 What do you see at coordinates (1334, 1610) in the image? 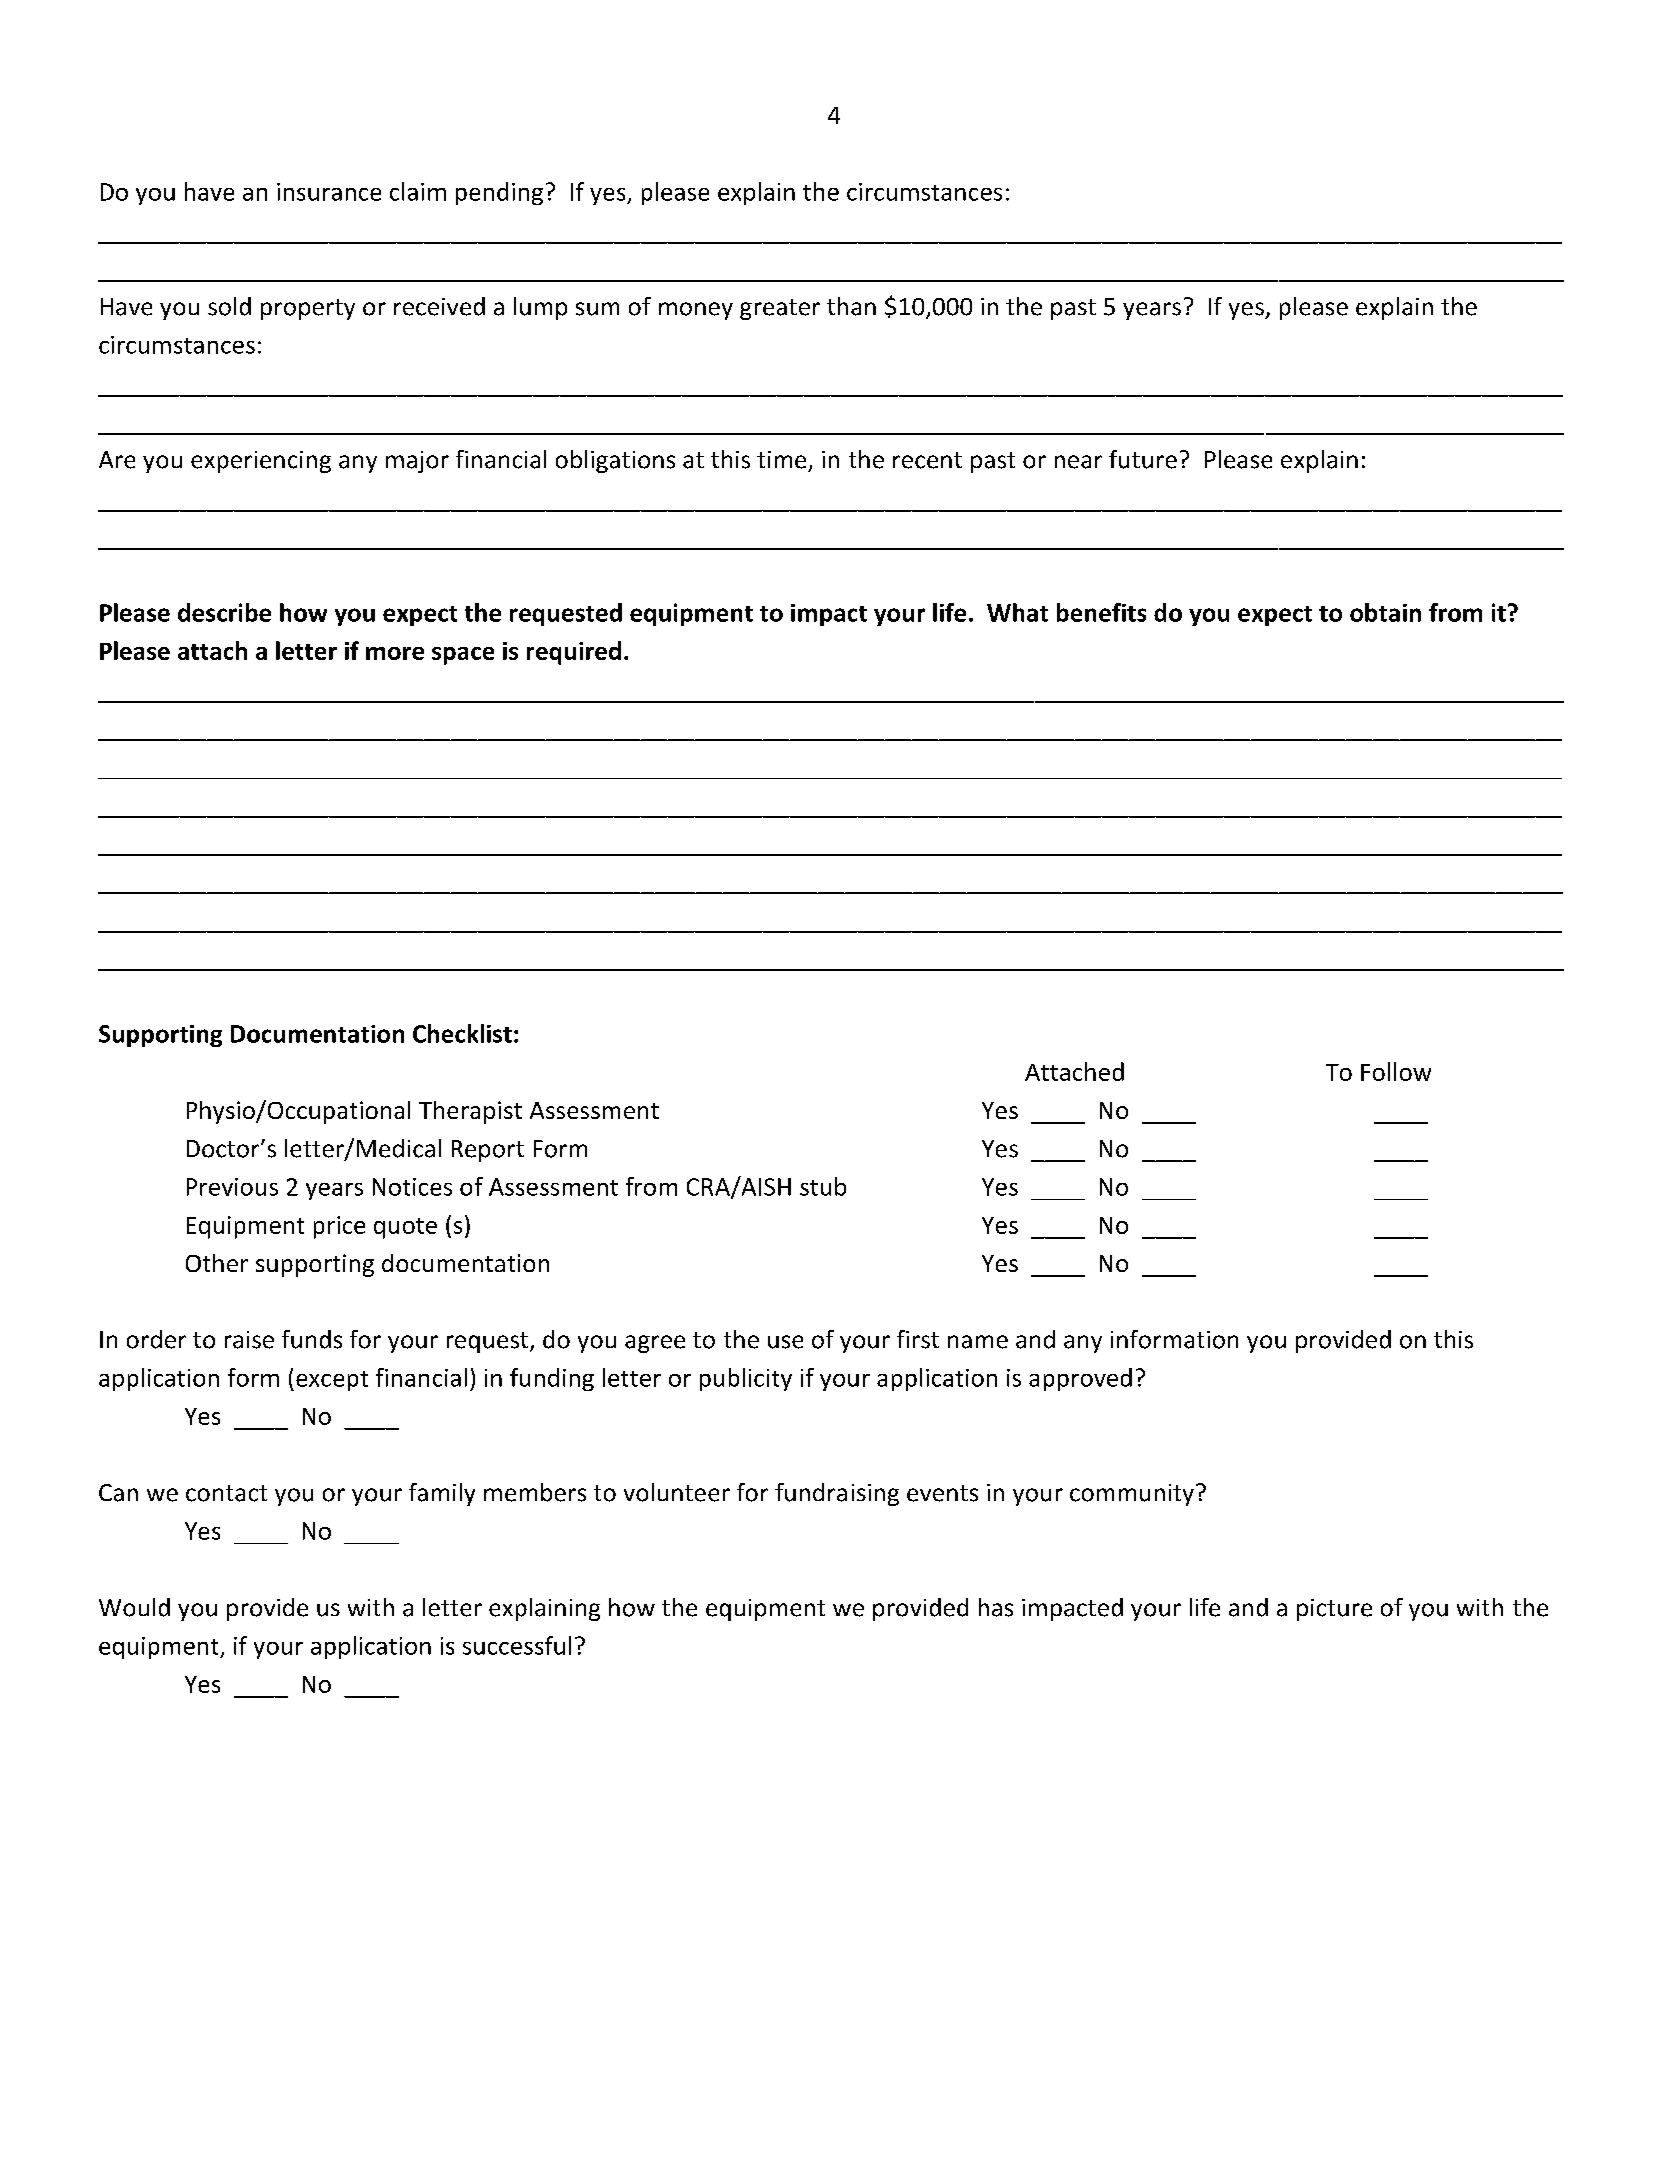
I see `picture` at bounding box center [1334, 1610].
